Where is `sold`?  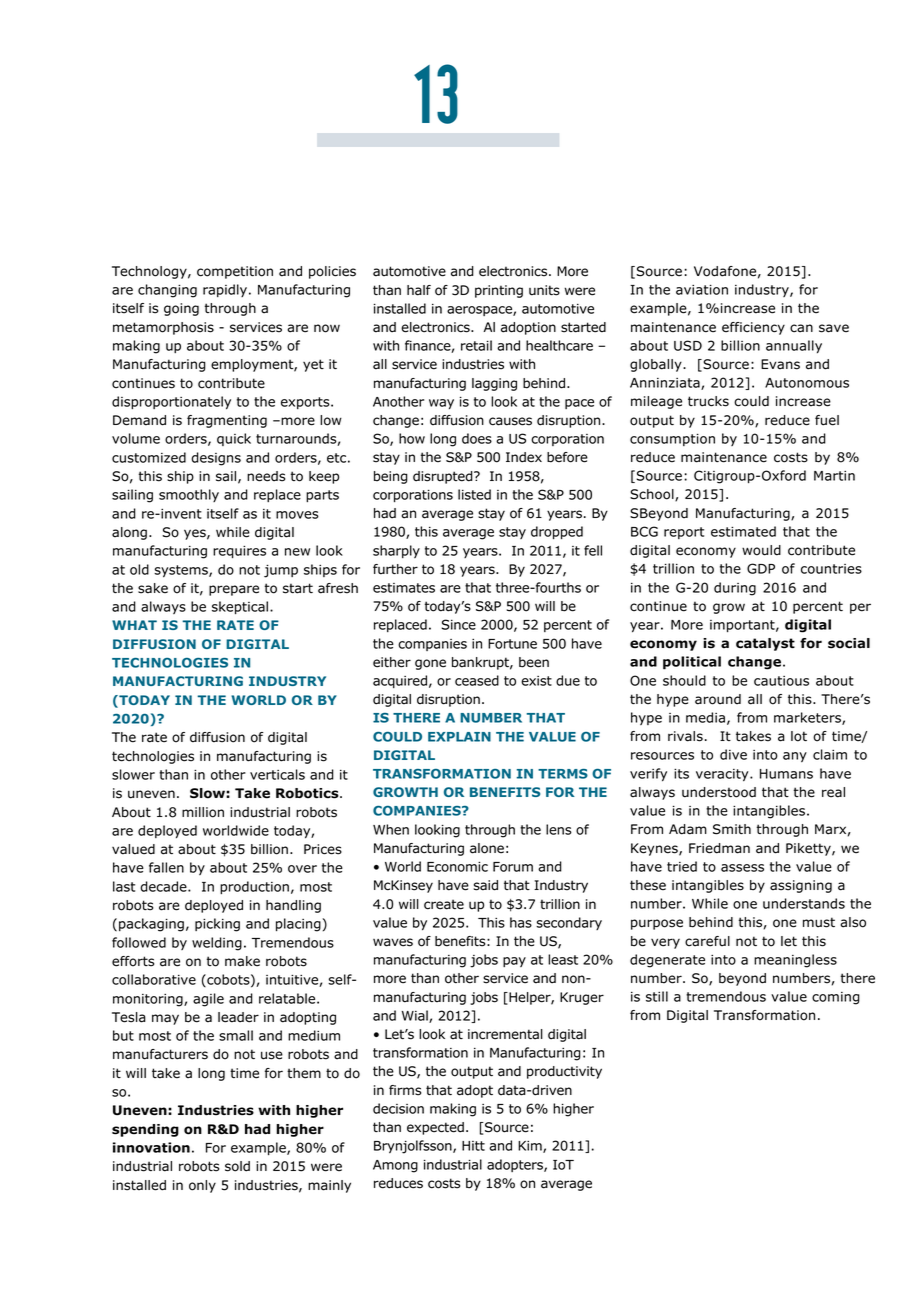 sold is located at coordinates (237, 1166).
